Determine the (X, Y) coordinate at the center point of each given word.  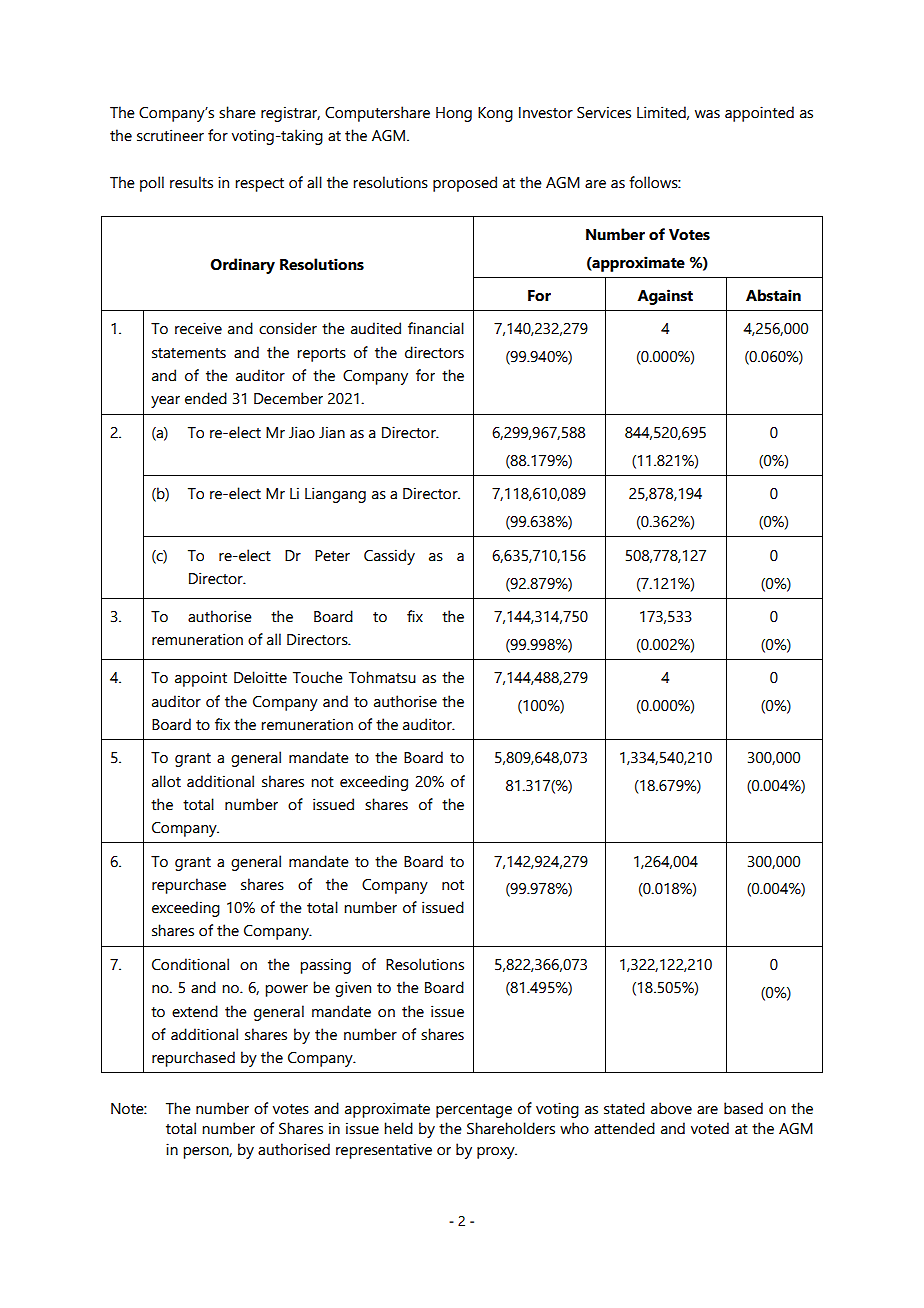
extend (195, 1011)
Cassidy (389, 557)
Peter (332, 556)
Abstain (773, 295)
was (707, 114)
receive (198, 328)
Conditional (190, 964)
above (671, 1108)
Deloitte (260, 677)
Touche (318, 677)
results (191, 182)
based (743, 1108)
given (353, 989)
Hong (454, 114)
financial (436, 328)
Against (665, 297)
